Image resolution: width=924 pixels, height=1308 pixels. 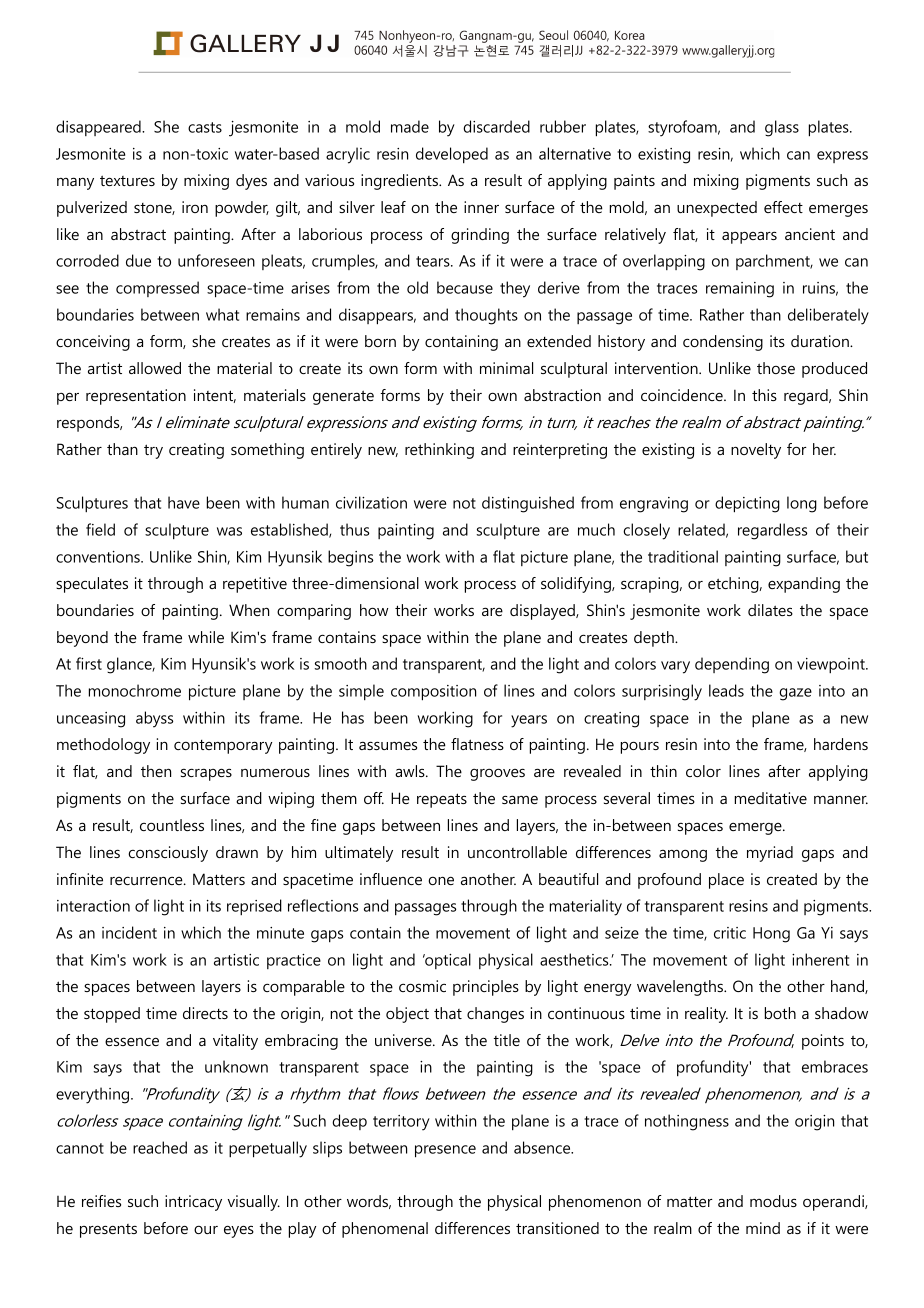 What do you see at coordinates (99, 557) in the image?
I see `conventions` at bounding box center [99, 557].
